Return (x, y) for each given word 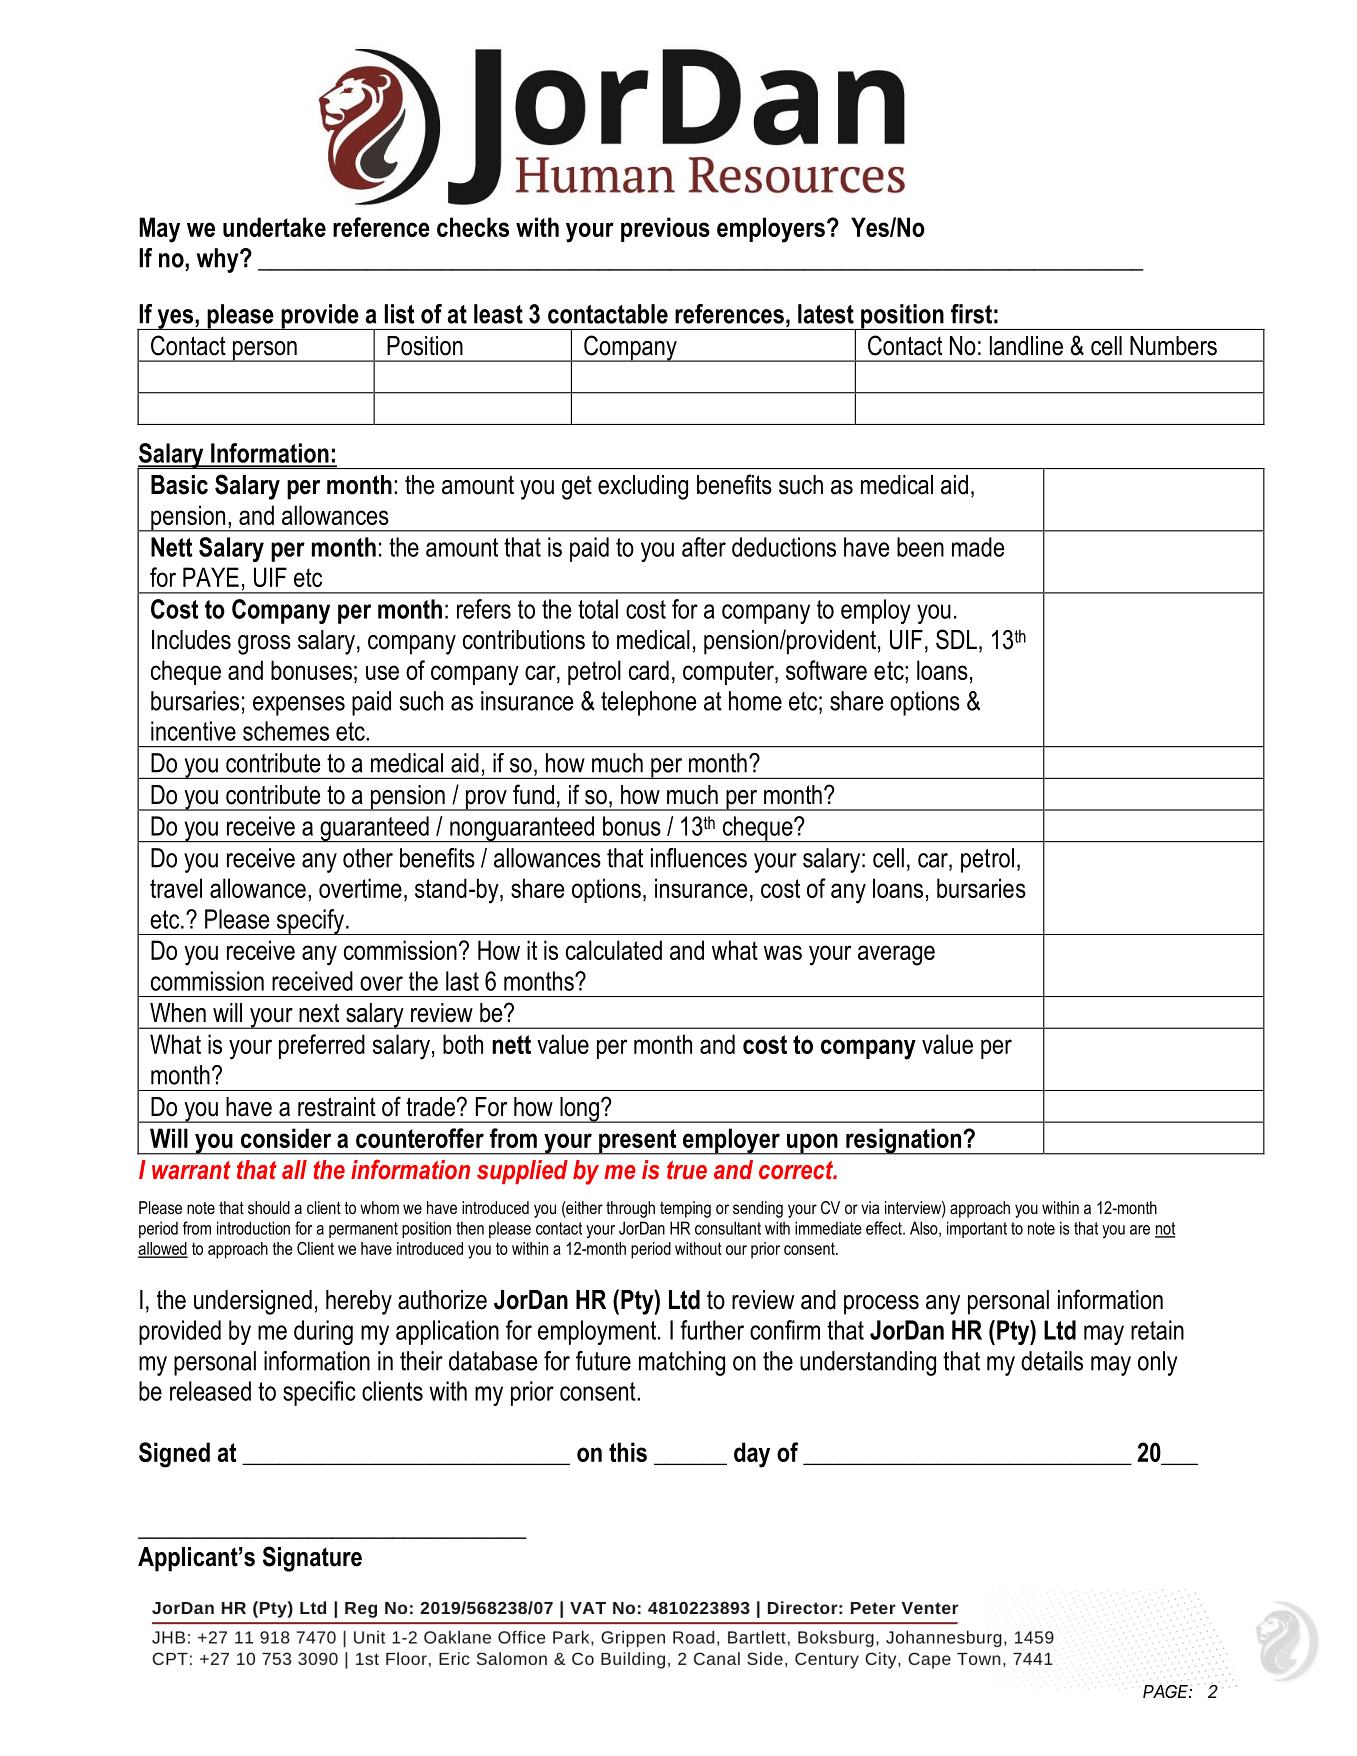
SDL (956, 639)
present (638, 1142)
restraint (337, 1107)
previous (665, 229)
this (628, 1452)
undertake (274, 227)
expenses (299, 706)
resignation (904, 1141)
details (1052, 1361)
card (649, 670)
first (971, 314)
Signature (312, 1559)
